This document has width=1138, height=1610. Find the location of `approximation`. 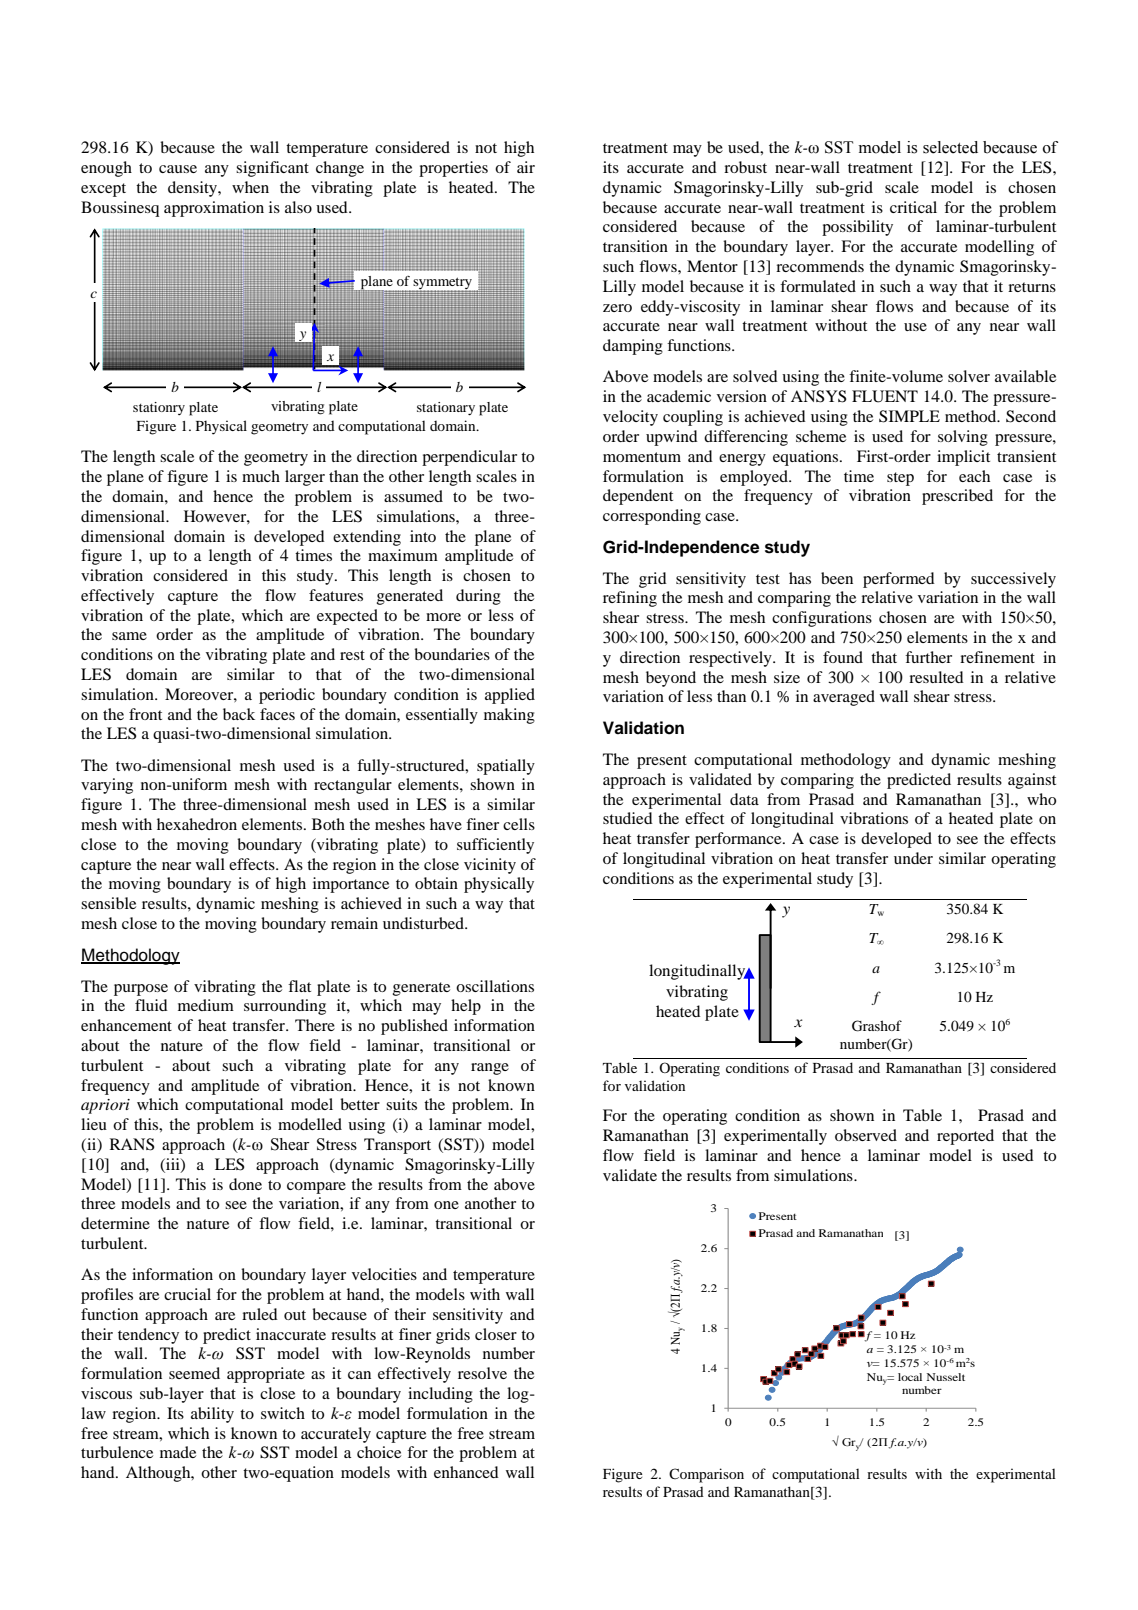

approximation is located at coordinates (214, 209).
